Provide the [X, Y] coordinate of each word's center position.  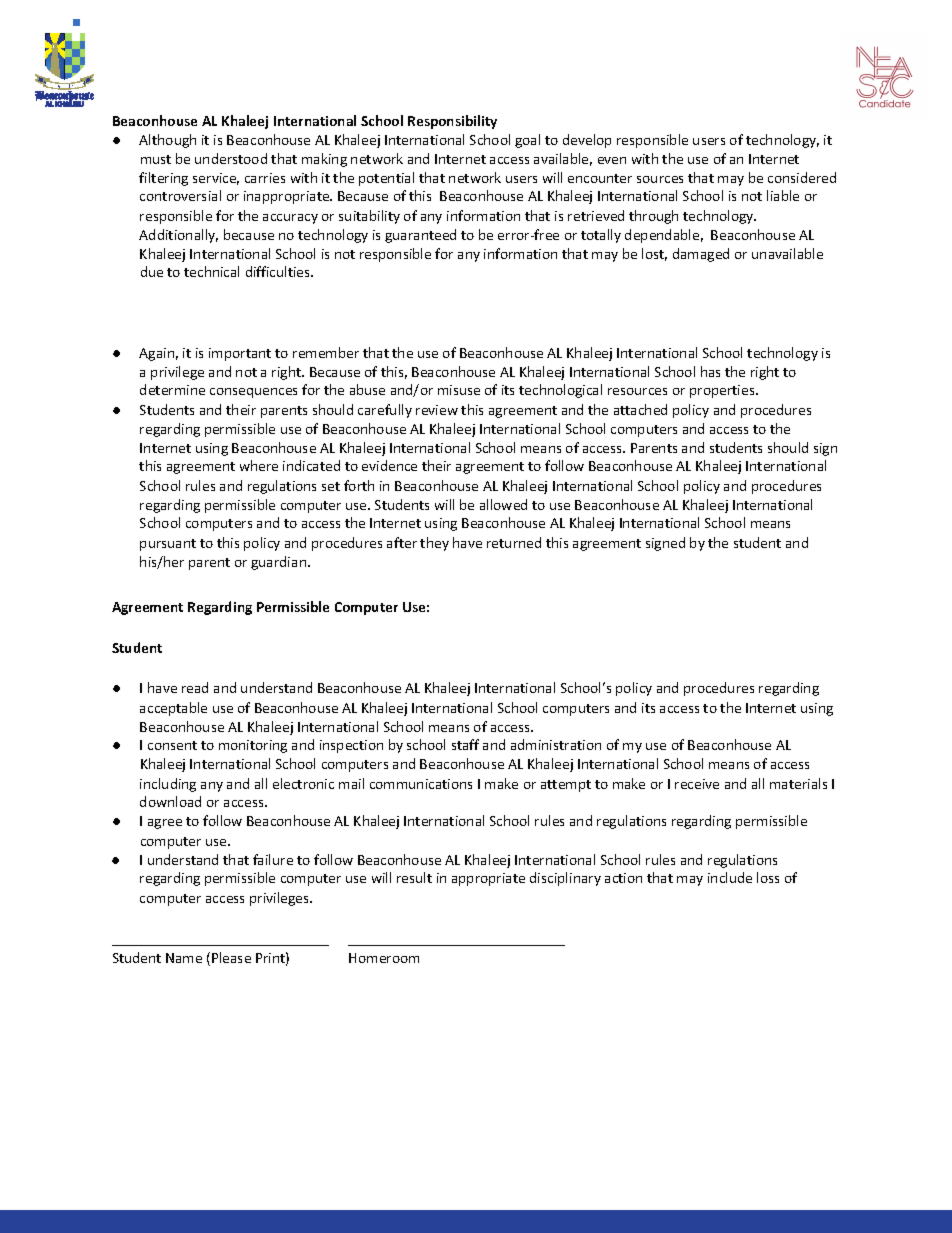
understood [231, 158]
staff [465, 744]
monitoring [253, 746]
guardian [280, 563]
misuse [459, 390]
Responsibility [452, 122]
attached [640, 409]
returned [514, 542]
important [240, 354]
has [710, 371]
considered [802, 177]
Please [231, 957]
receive [697, 784]
